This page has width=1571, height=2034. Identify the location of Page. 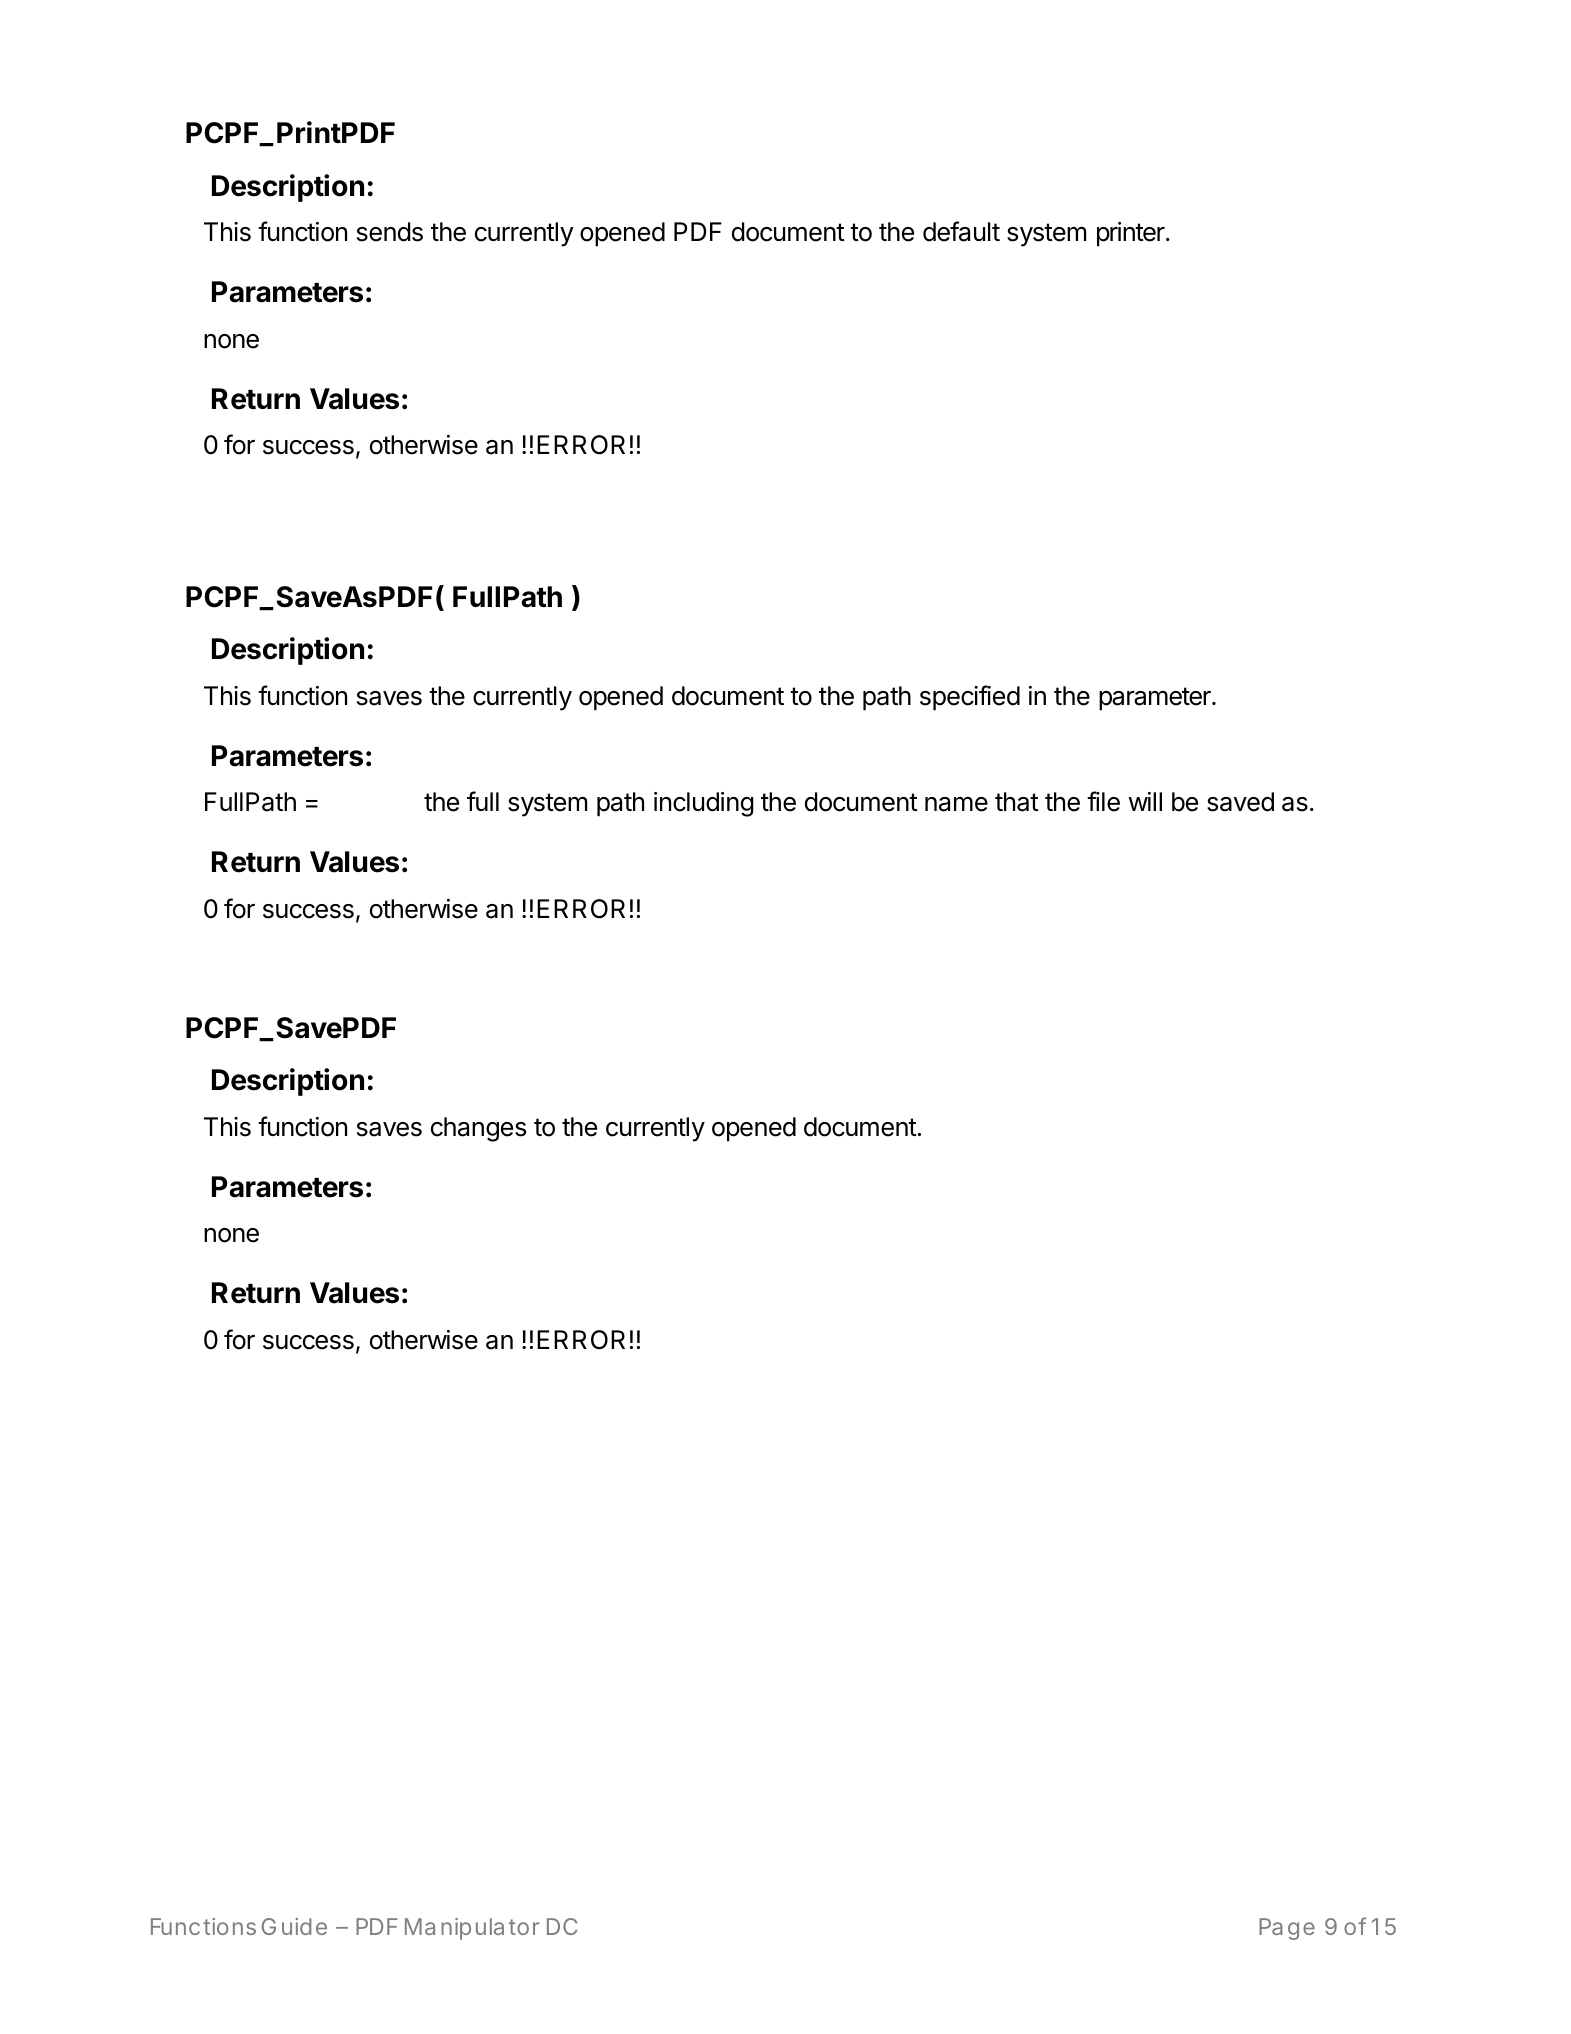
(1287, 1929).
